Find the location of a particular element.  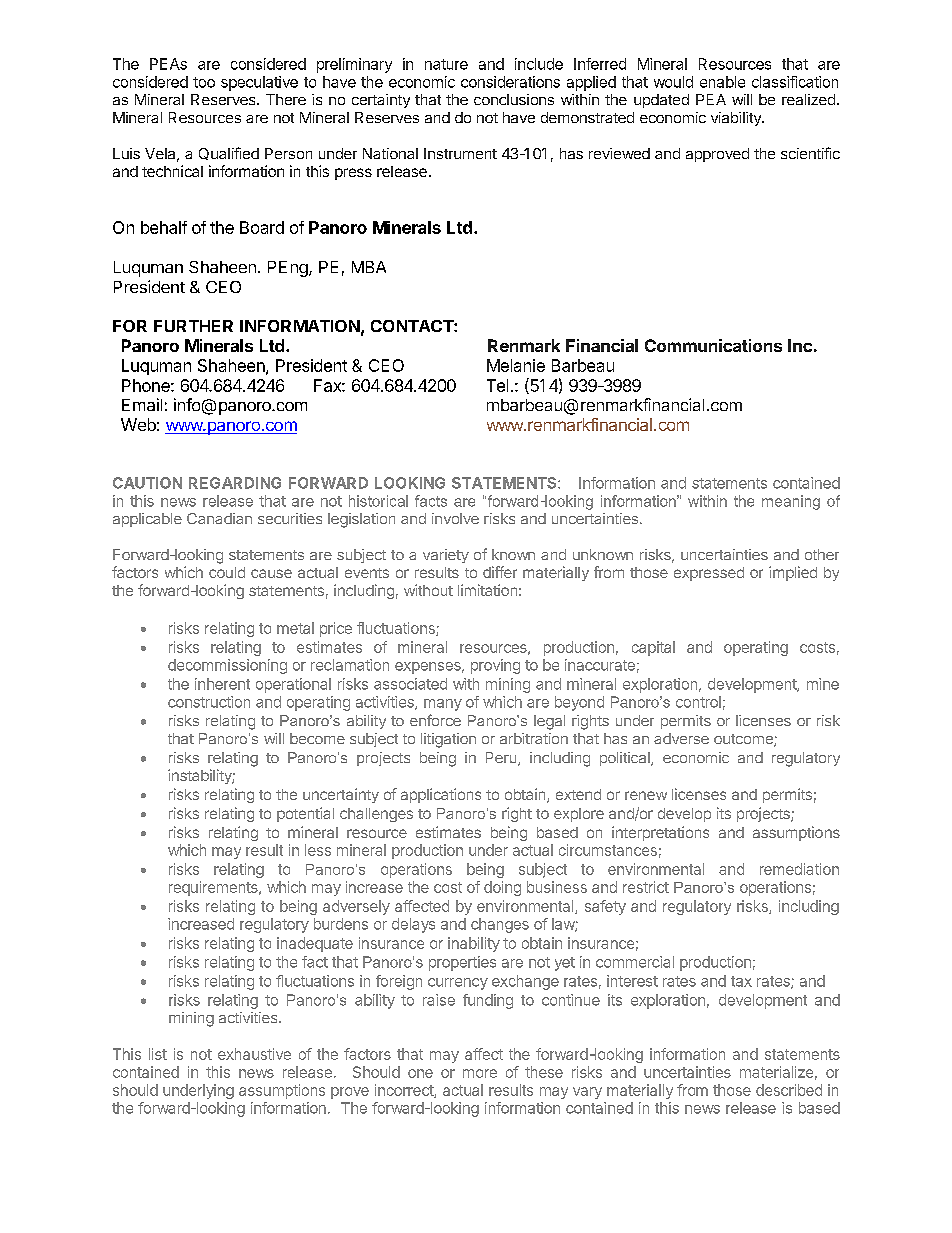

enable is located at coordinates (722, 82).
